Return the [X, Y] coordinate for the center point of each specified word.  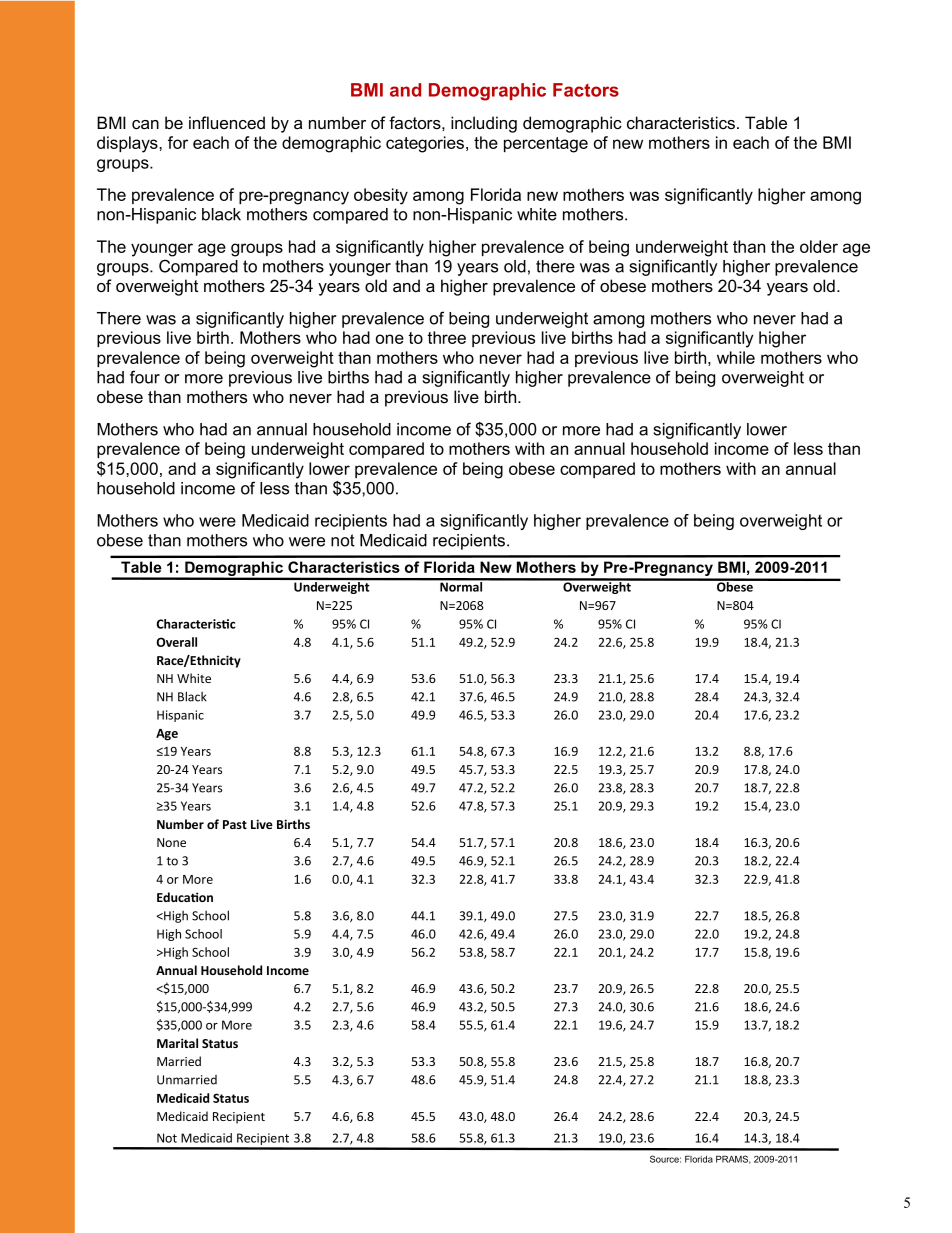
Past [235, 824]
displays [128, 144]
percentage [546, 145]
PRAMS [733, 1159]
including [484, 124]
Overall [176, 642]
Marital [177, 1043]
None [171, 842]
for [178, 142]
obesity [381, 196]
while [736, 357]
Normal [461, 585]
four [145, 377]
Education [185, 897]
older [819, 246]
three [446, 337]
